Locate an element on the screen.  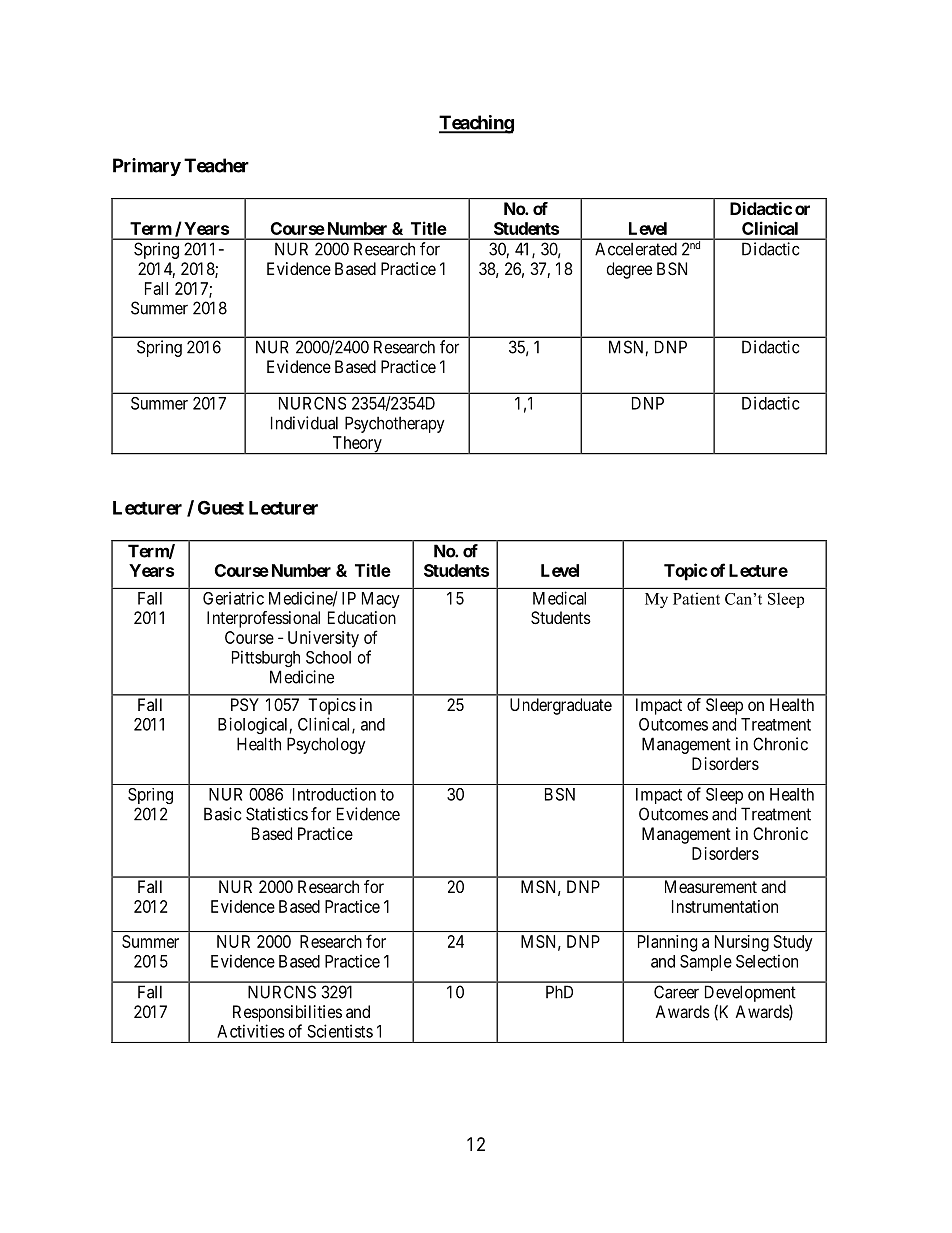
Theory is located at coordinates (357, 445).
